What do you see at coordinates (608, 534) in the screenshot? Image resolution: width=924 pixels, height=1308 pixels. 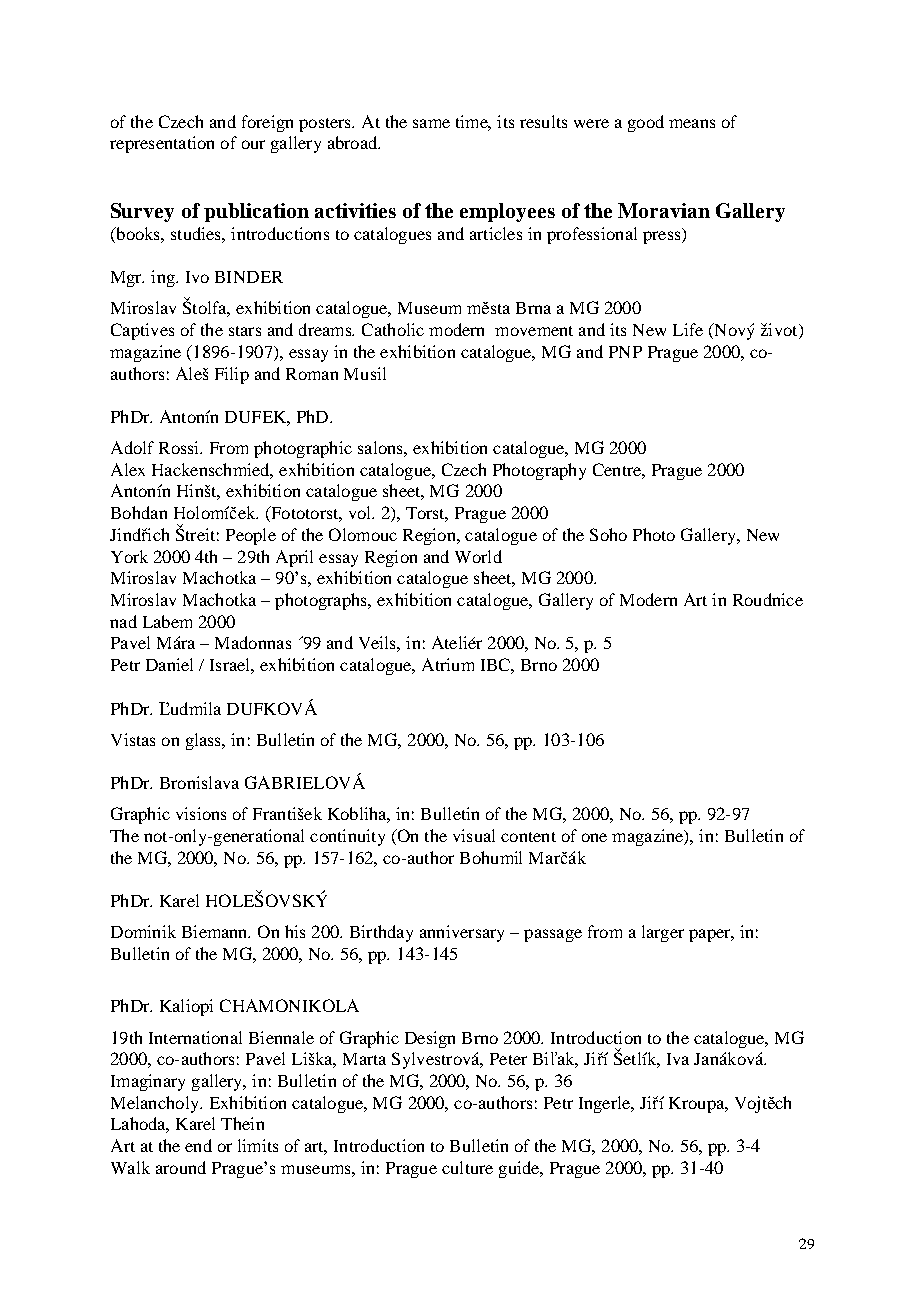 I see `Soho` at bounding box center [608, 534].
